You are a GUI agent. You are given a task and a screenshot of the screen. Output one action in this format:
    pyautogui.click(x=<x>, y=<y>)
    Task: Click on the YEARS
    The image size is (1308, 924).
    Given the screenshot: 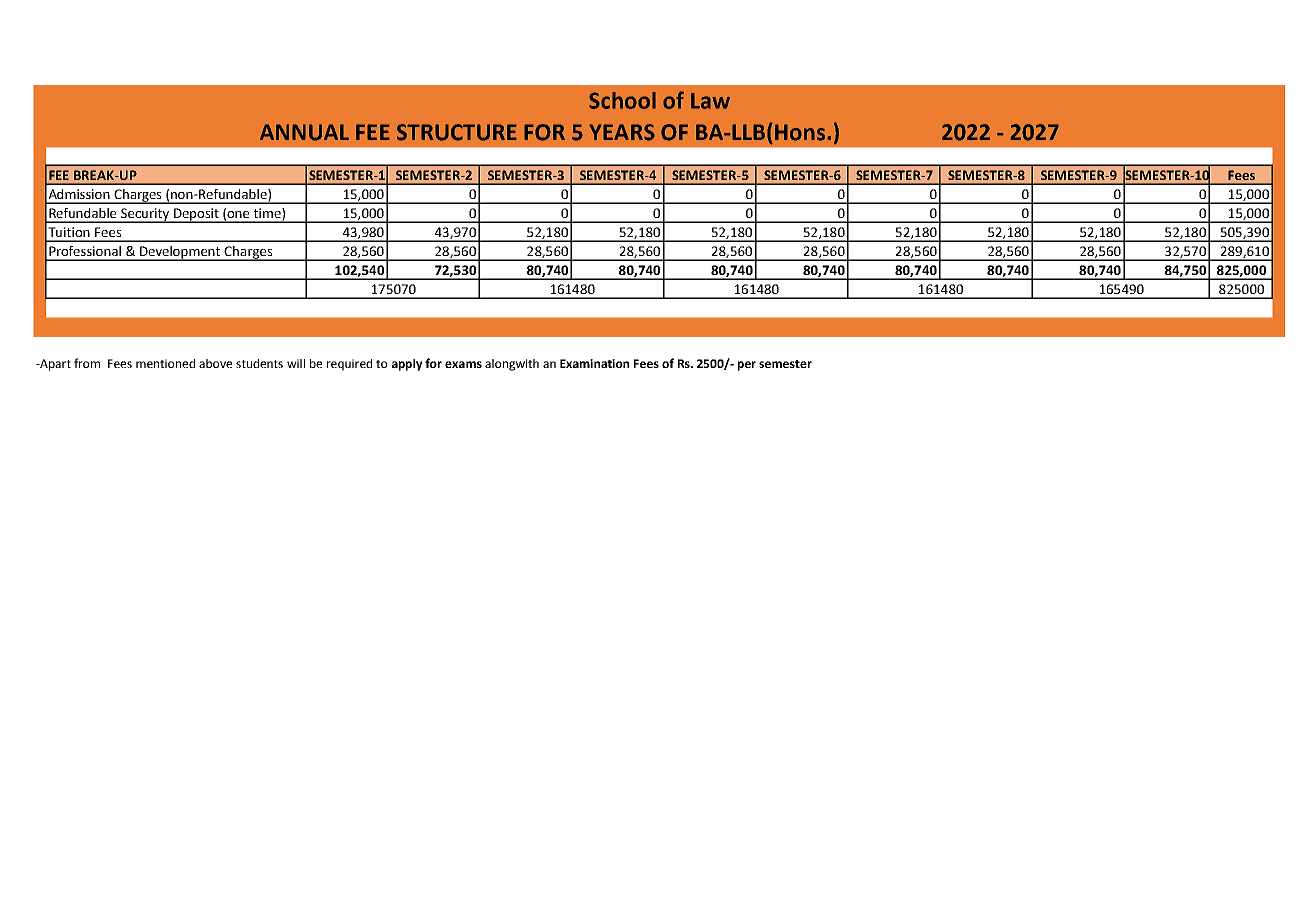 What is the action you would take?
    pyautogui.click(x=622, y=132)
